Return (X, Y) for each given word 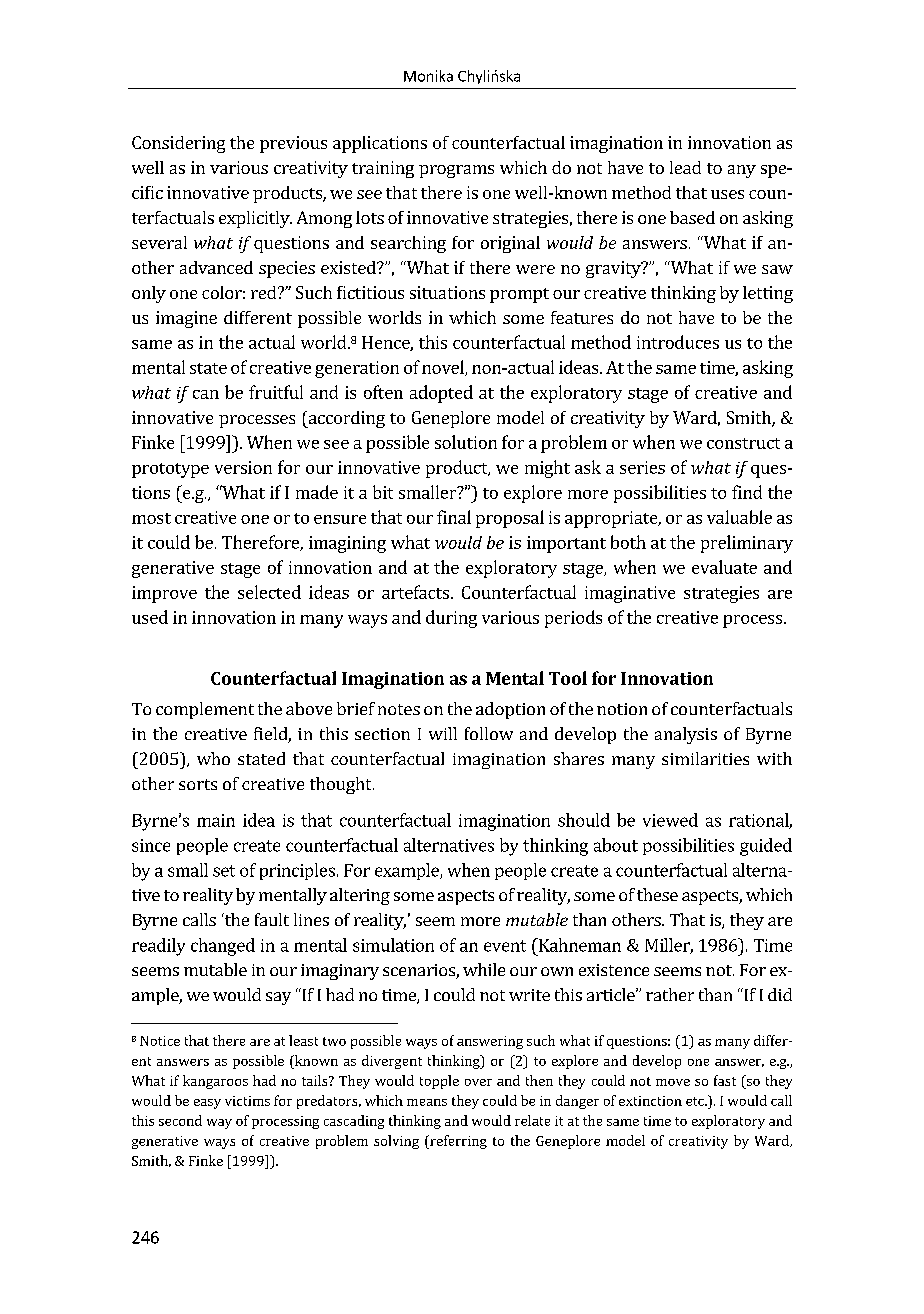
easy (207, 1104)
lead (685, 167)
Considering (178, 144)
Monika (428, 76)
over (478, 1082)
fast (725, 1080)
